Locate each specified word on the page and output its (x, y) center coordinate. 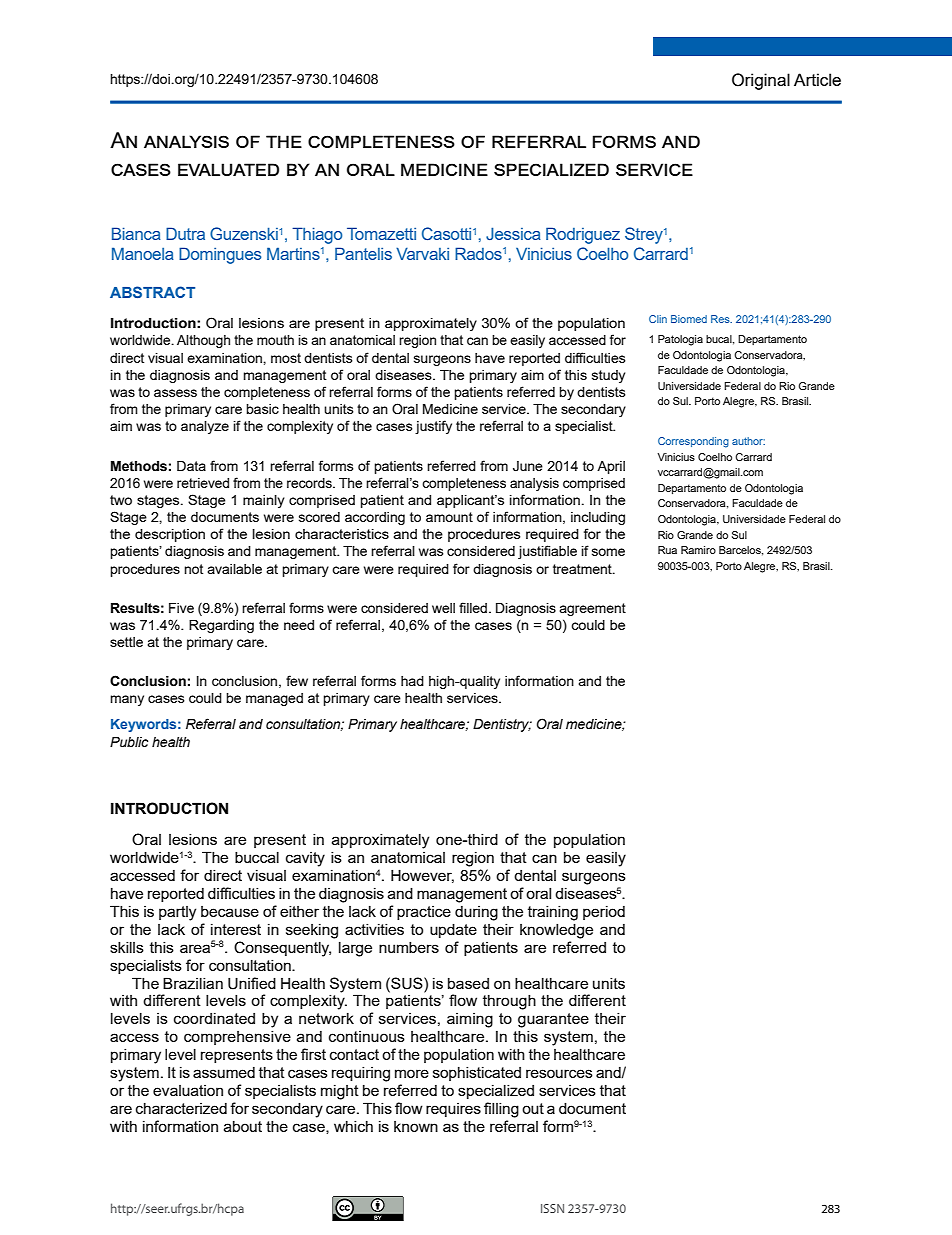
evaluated (228, 169)
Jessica (513, 233)
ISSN (552, 1208)
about (243, 1126)
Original (761, 81)
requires (453, 1110)
